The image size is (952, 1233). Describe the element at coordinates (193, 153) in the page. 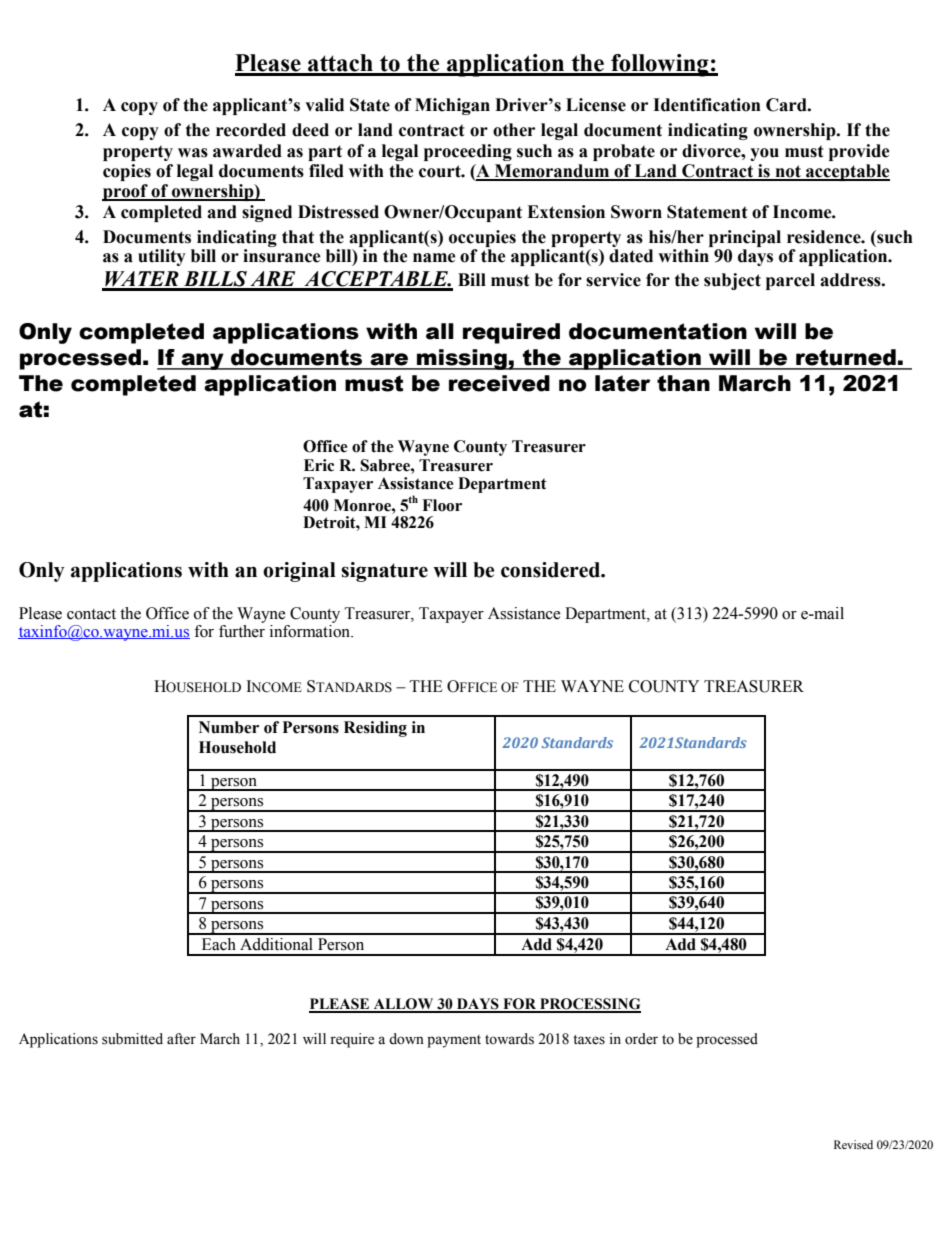

I see `was` at that location.
